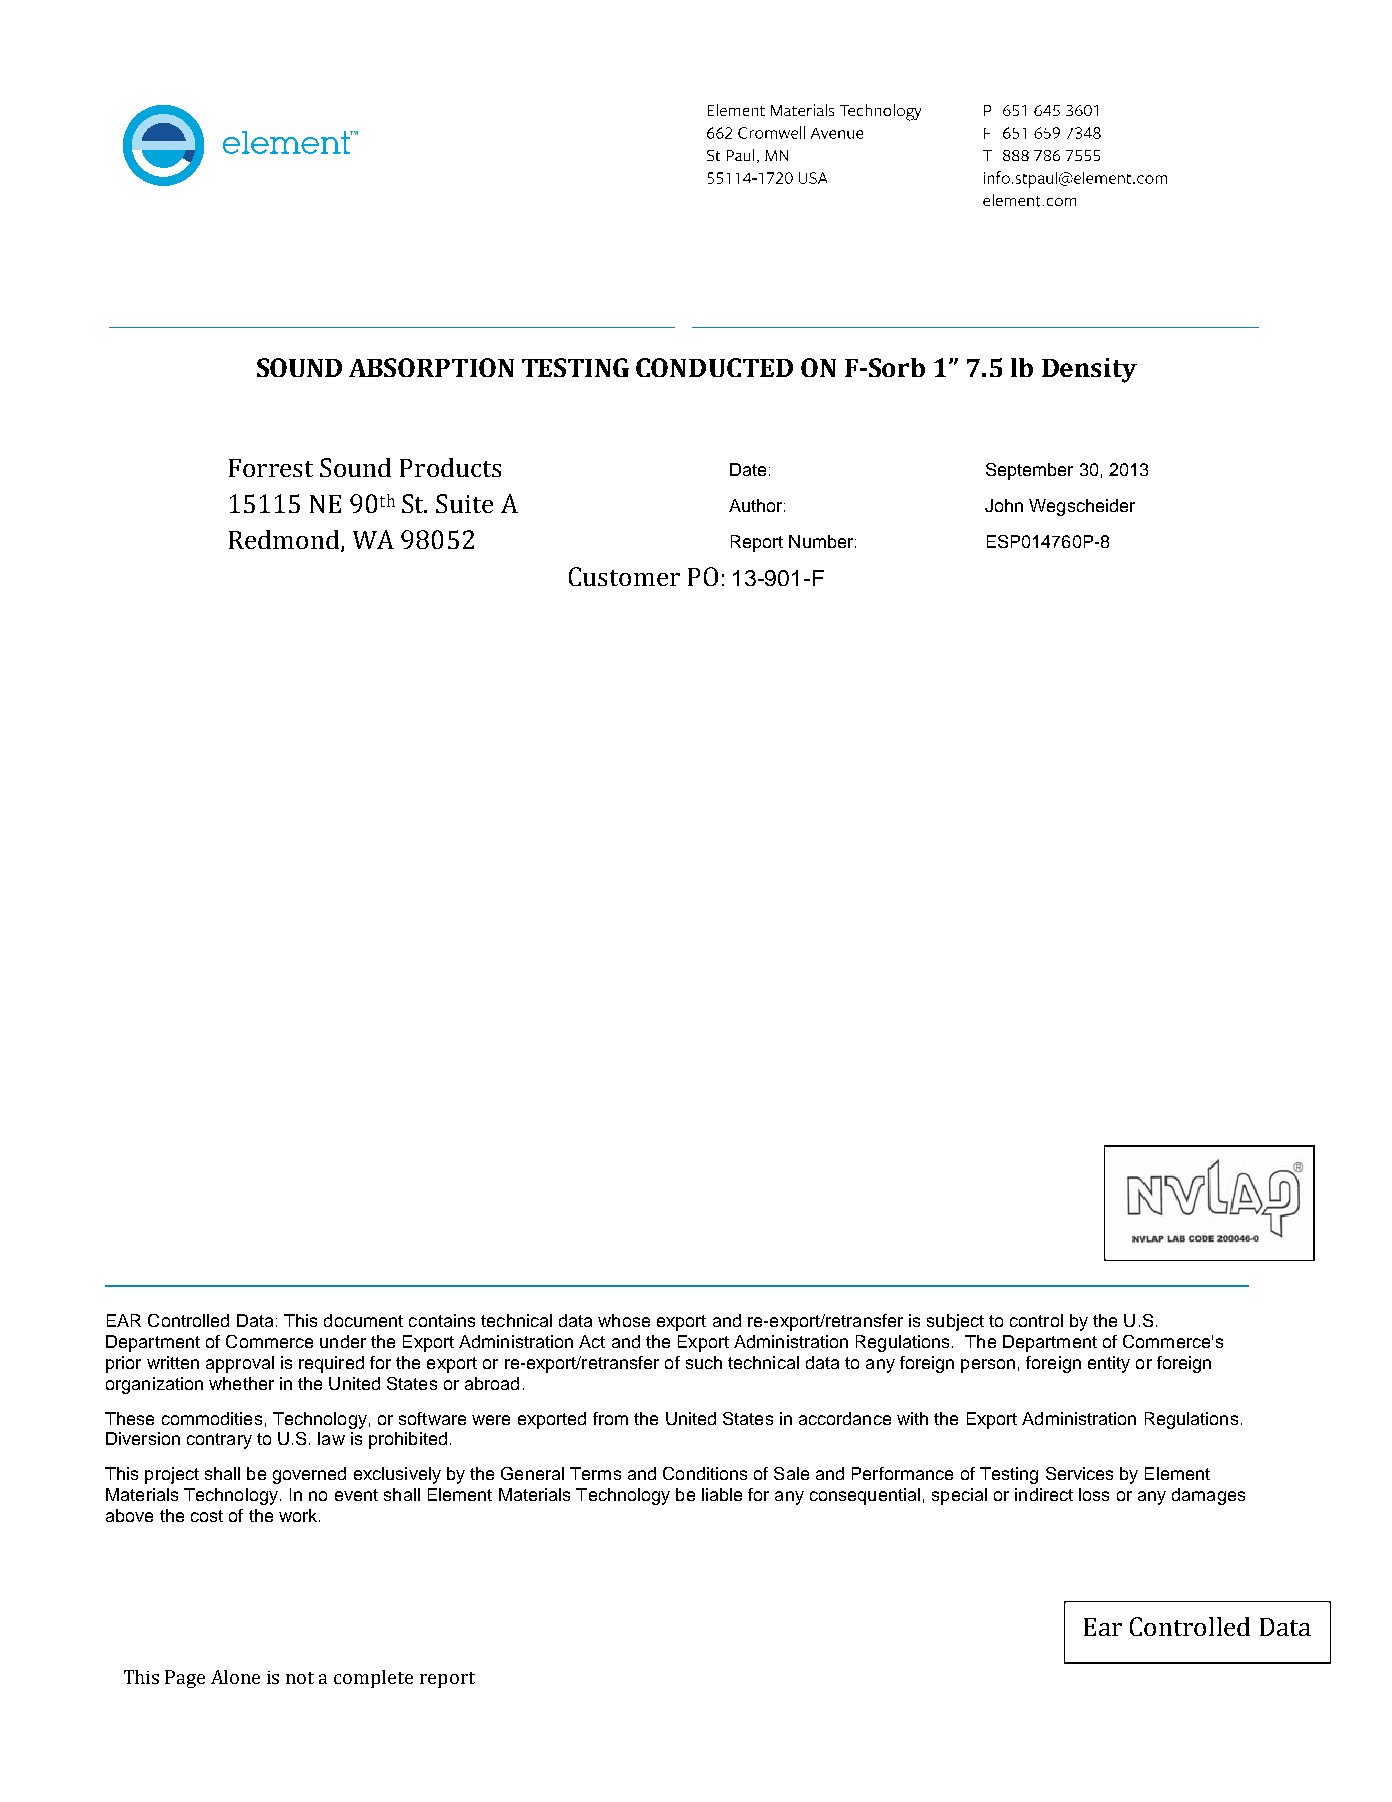 This document has width=1392, height=1802. Describe the element at coordinates (1094, 1494) in the document. I see `loss` at that location.
